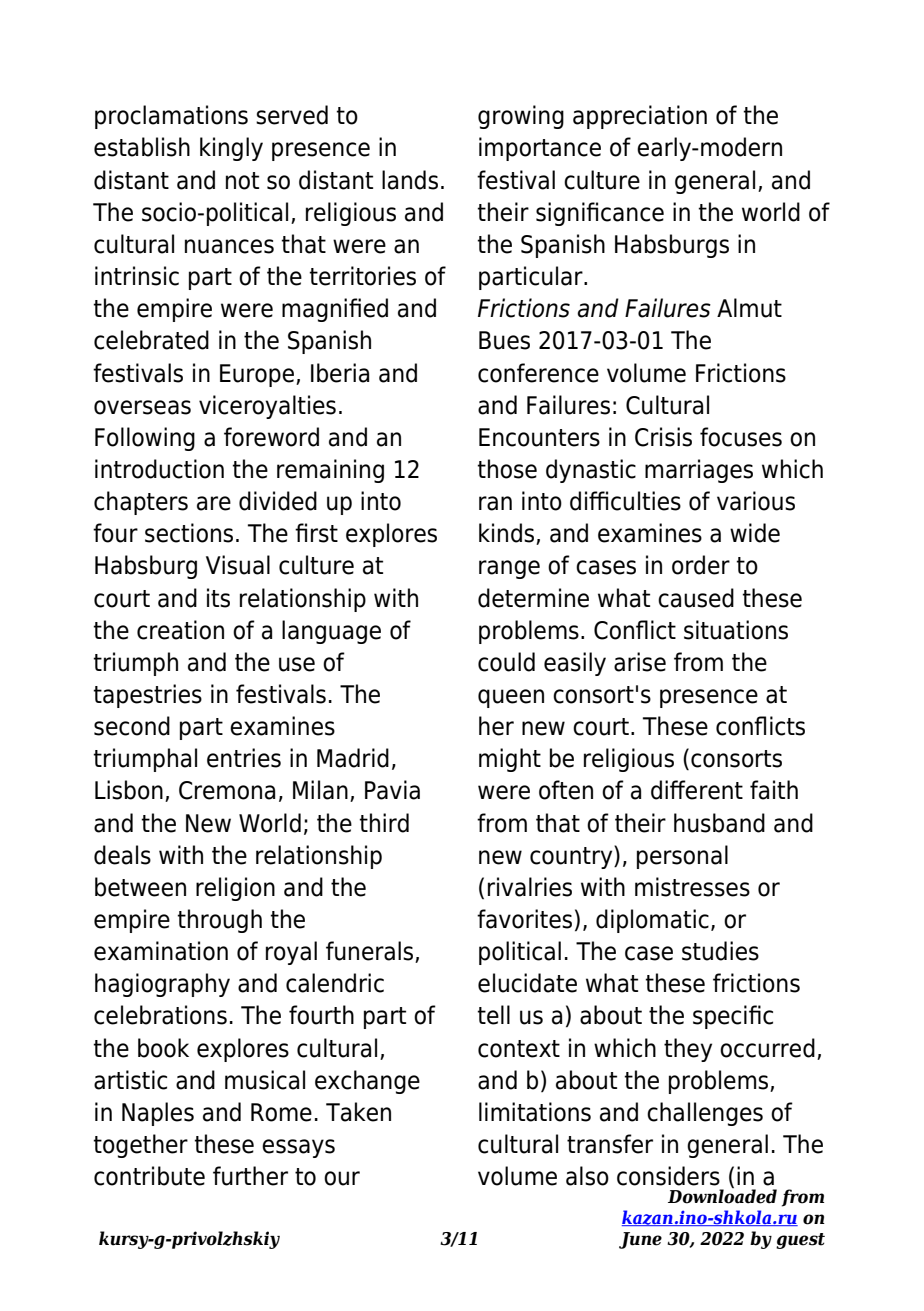 Image resolution: width=924 pixels, height=1311 pixels. What do you see at coordinates (250, 1176) in the image?
I see `further` at bounding box center [250, 1176].
